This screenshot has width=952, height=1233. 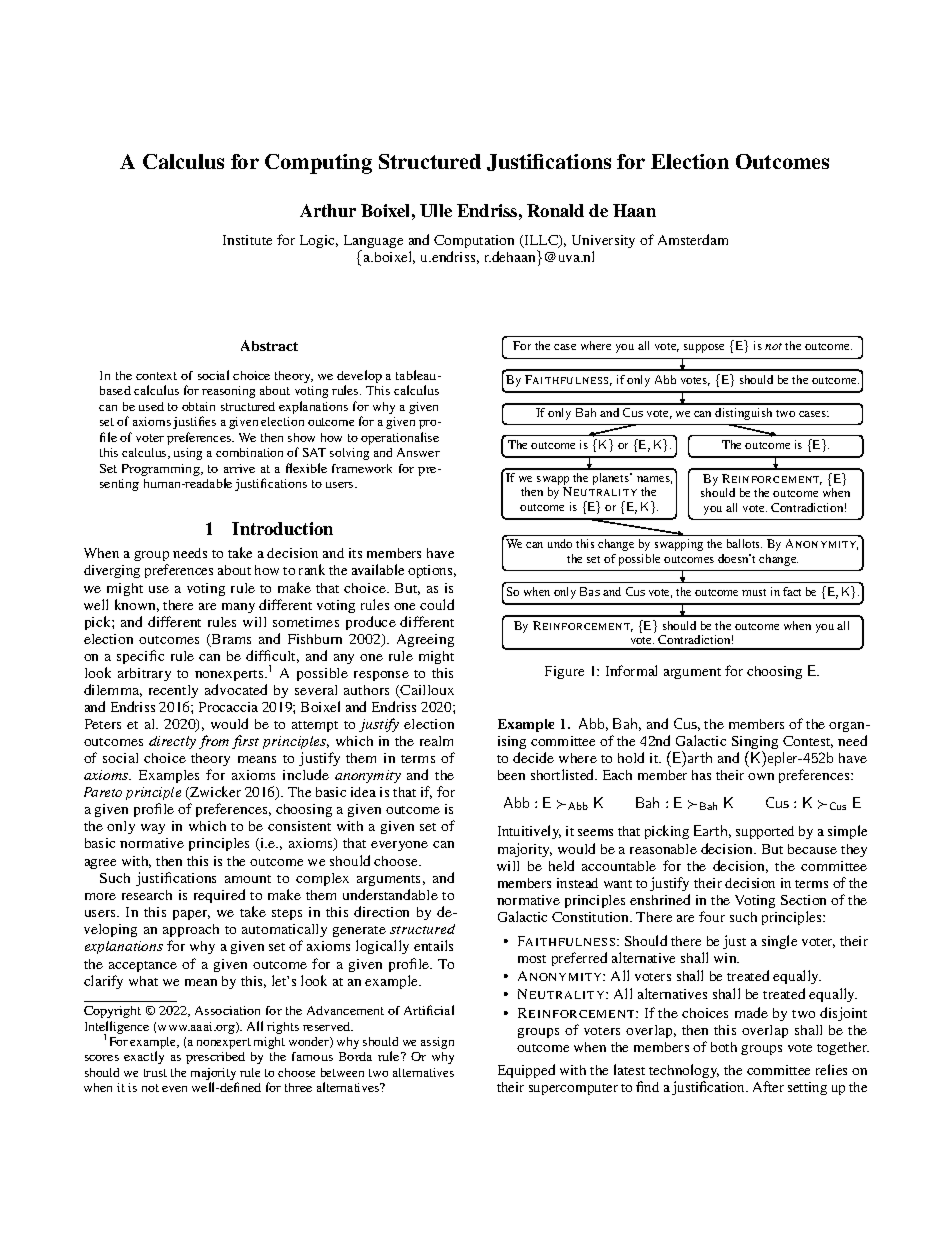 What do you see at coordinates (765, 832) in the screenshot?
I see `supported` at bounding box center [765, 832].
